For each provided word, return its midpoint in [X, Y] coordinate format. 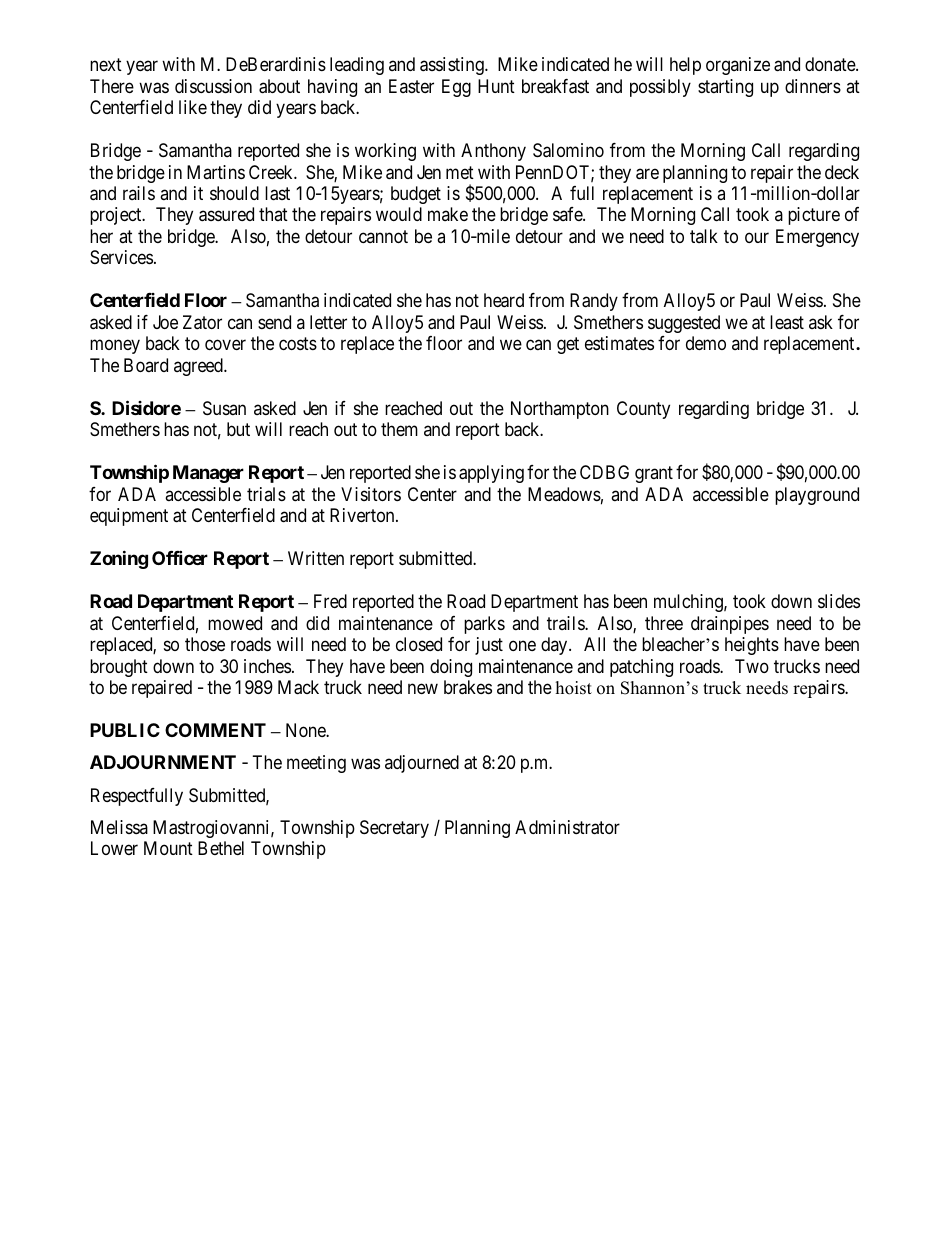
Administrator [567, 827]
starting [725, 88]
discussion [213, 86]
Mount [168, 848]
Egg [456, 88]
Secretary [394, 829]
